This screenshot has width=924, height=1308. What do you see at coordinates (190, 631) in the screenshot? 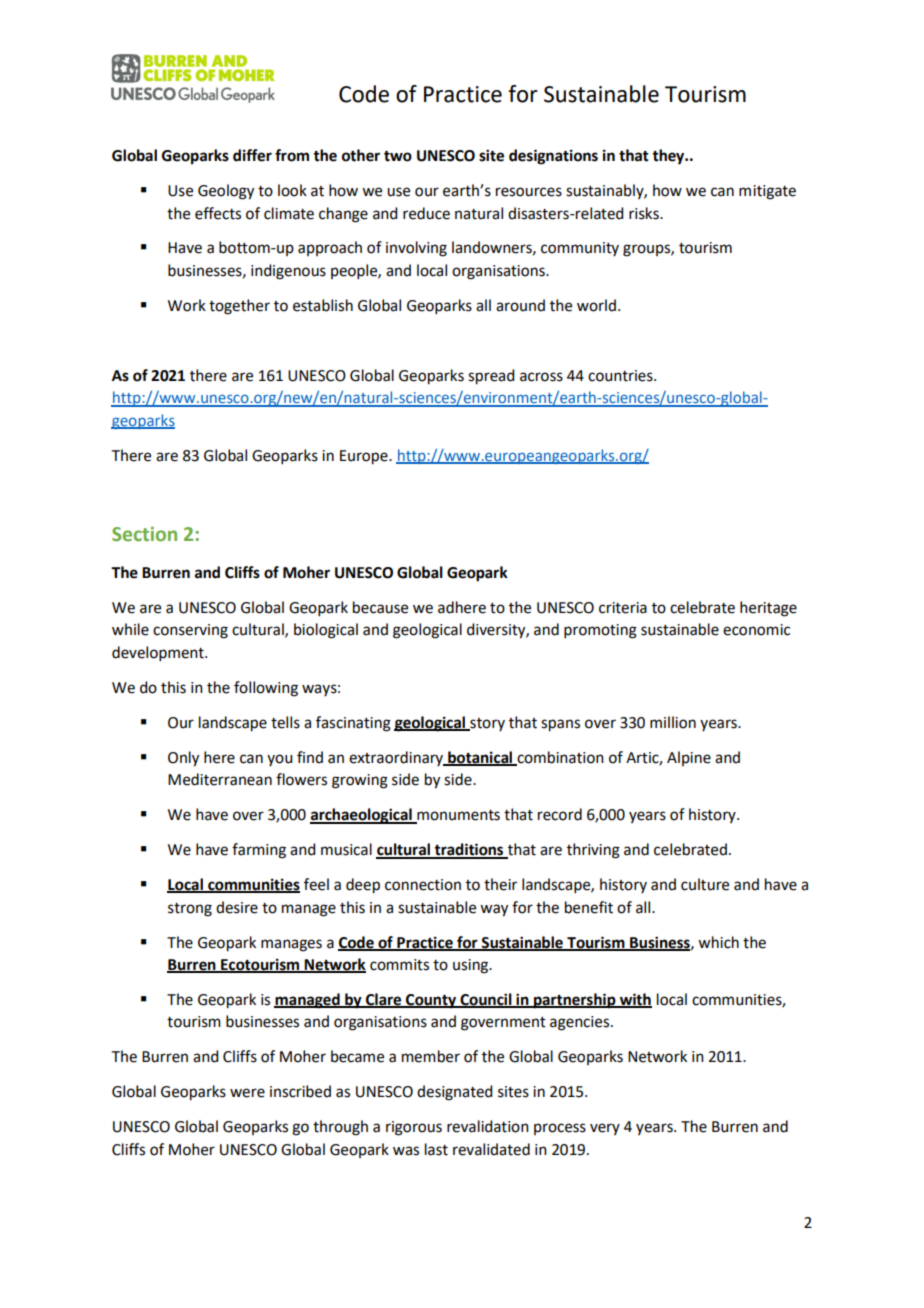
I see `conserving` at bounding box center [190, 631].
